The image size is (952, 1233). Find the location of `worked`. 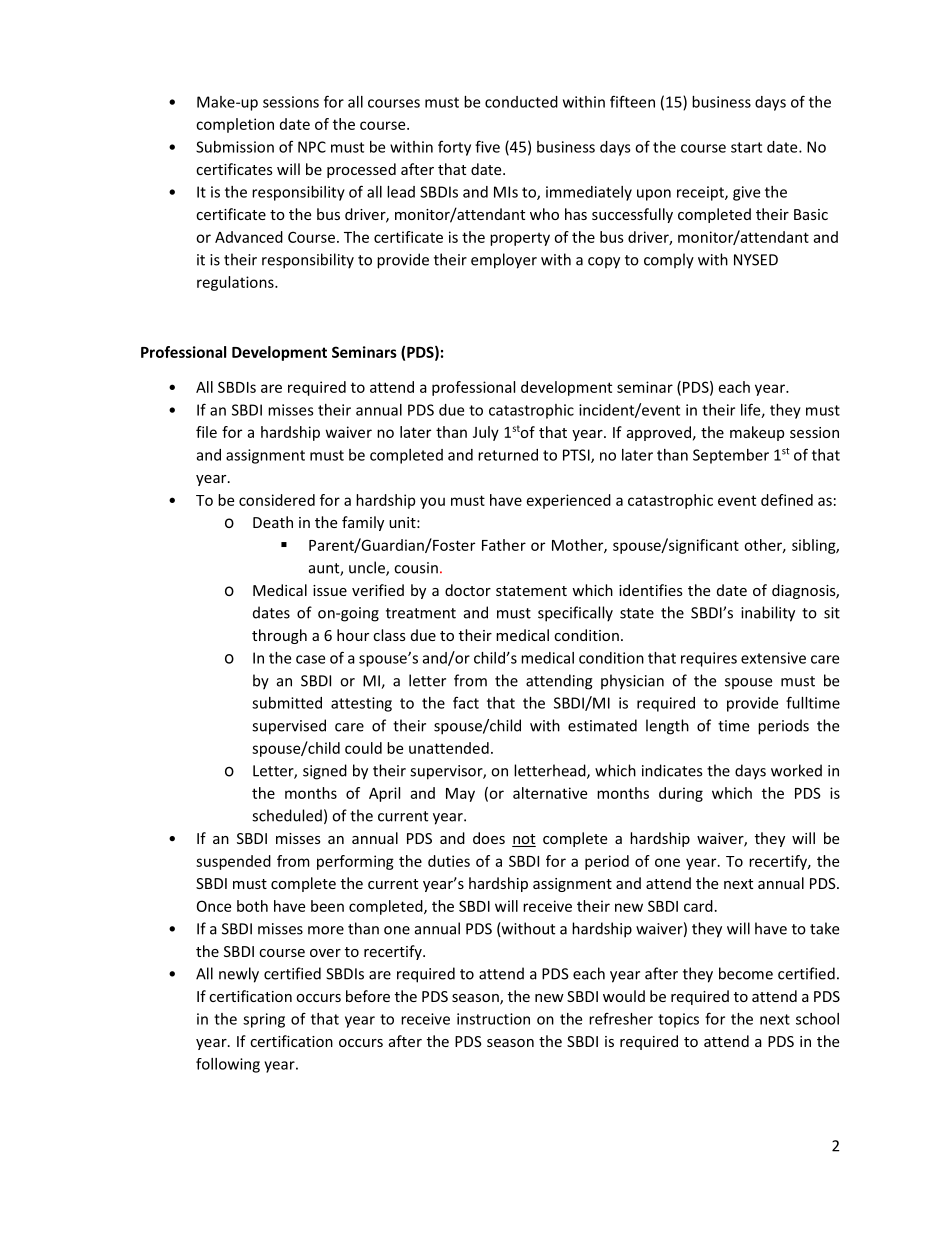

worked is located at coordinates (796, 770).
